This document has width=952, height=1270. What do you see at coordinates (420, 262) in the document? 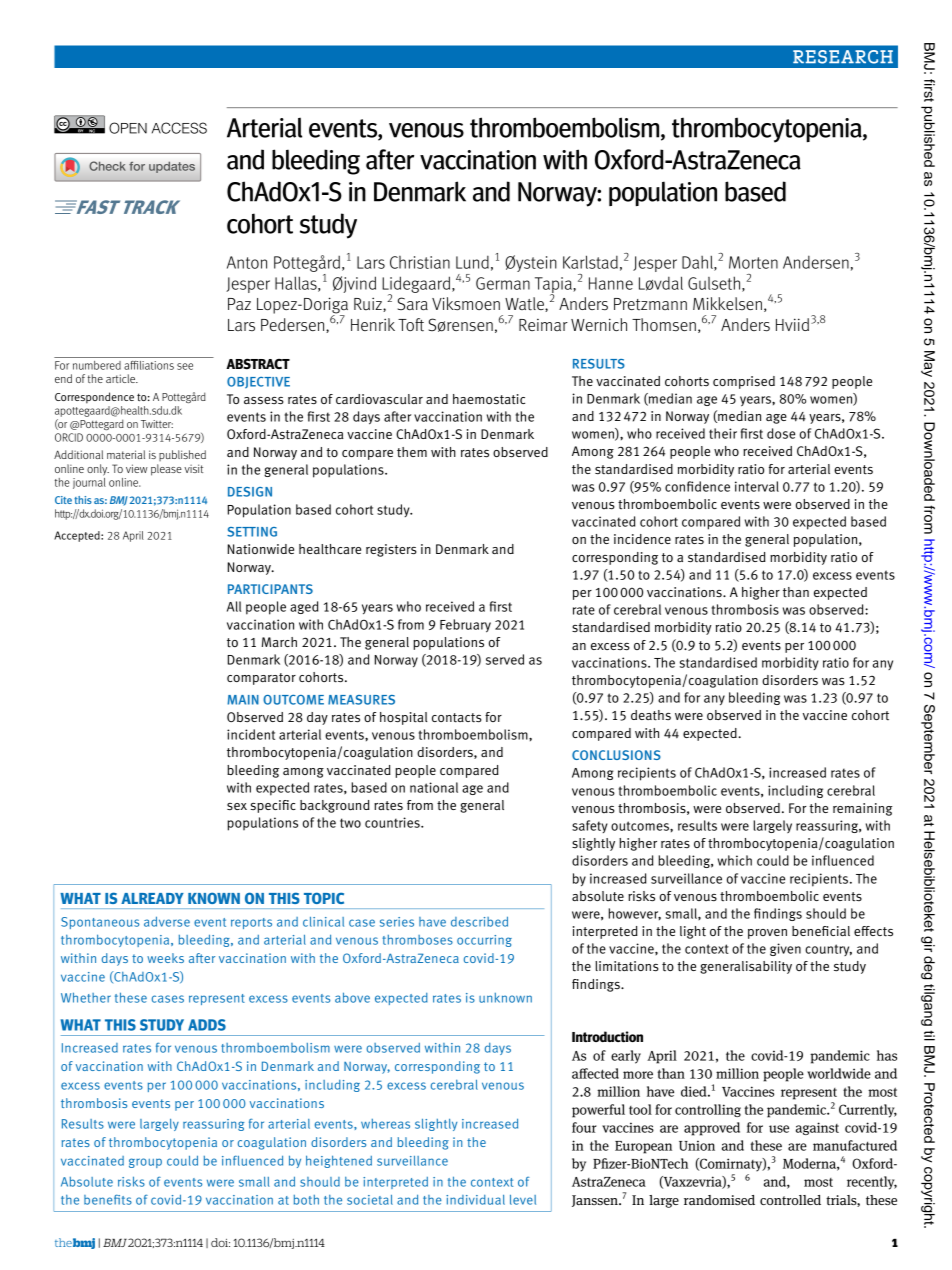
I see `Christian` at bounding box center [420, 262].
